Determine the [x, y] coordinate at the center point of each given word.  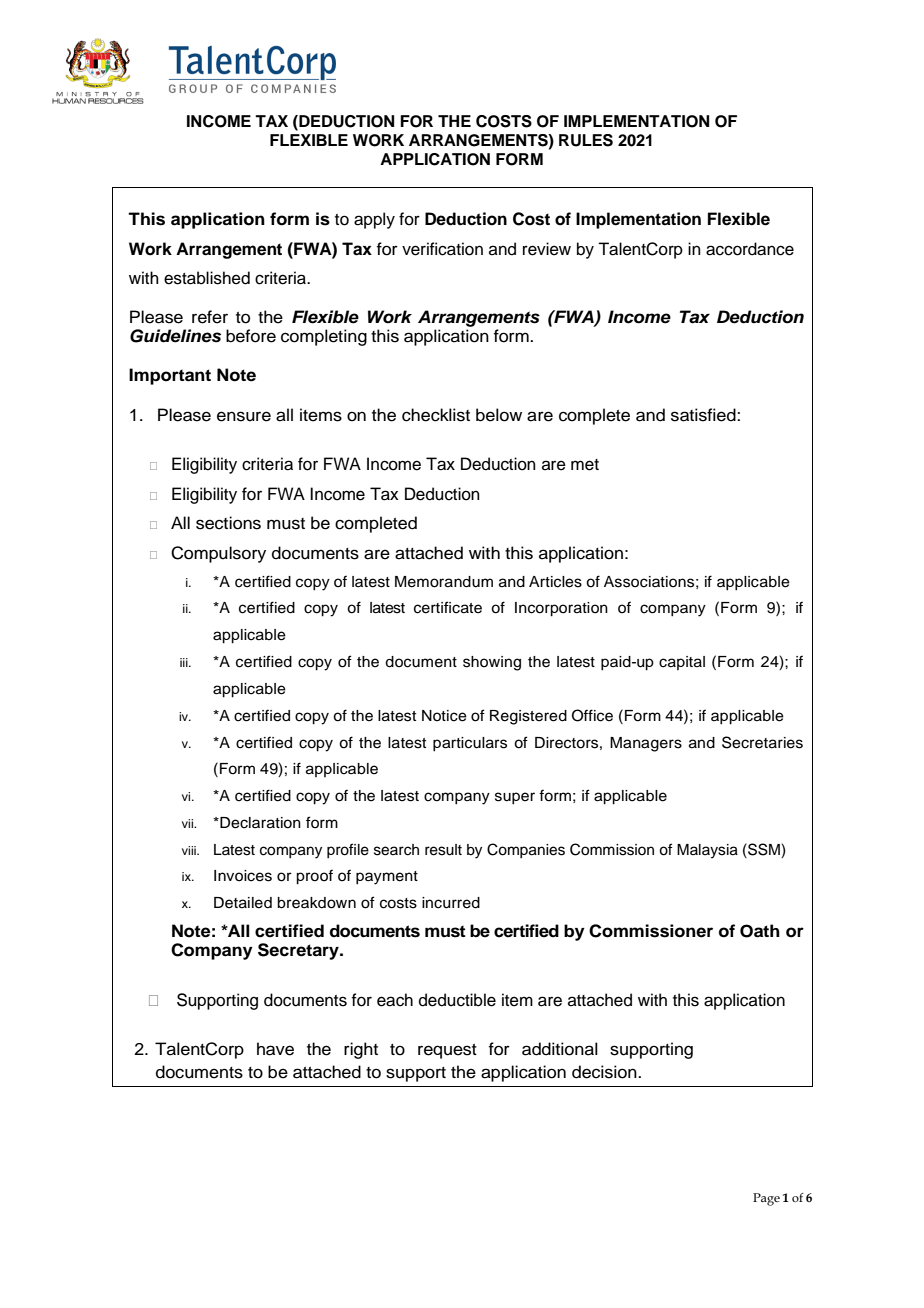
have [275, 1049]
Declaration [259, 823]
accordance [750, 249]
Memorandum [444, 582]
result [443, 850]
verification [442, 249]
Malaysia [707, 851]
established [207, 278]
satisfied [704, 415]
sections [228, 523]
